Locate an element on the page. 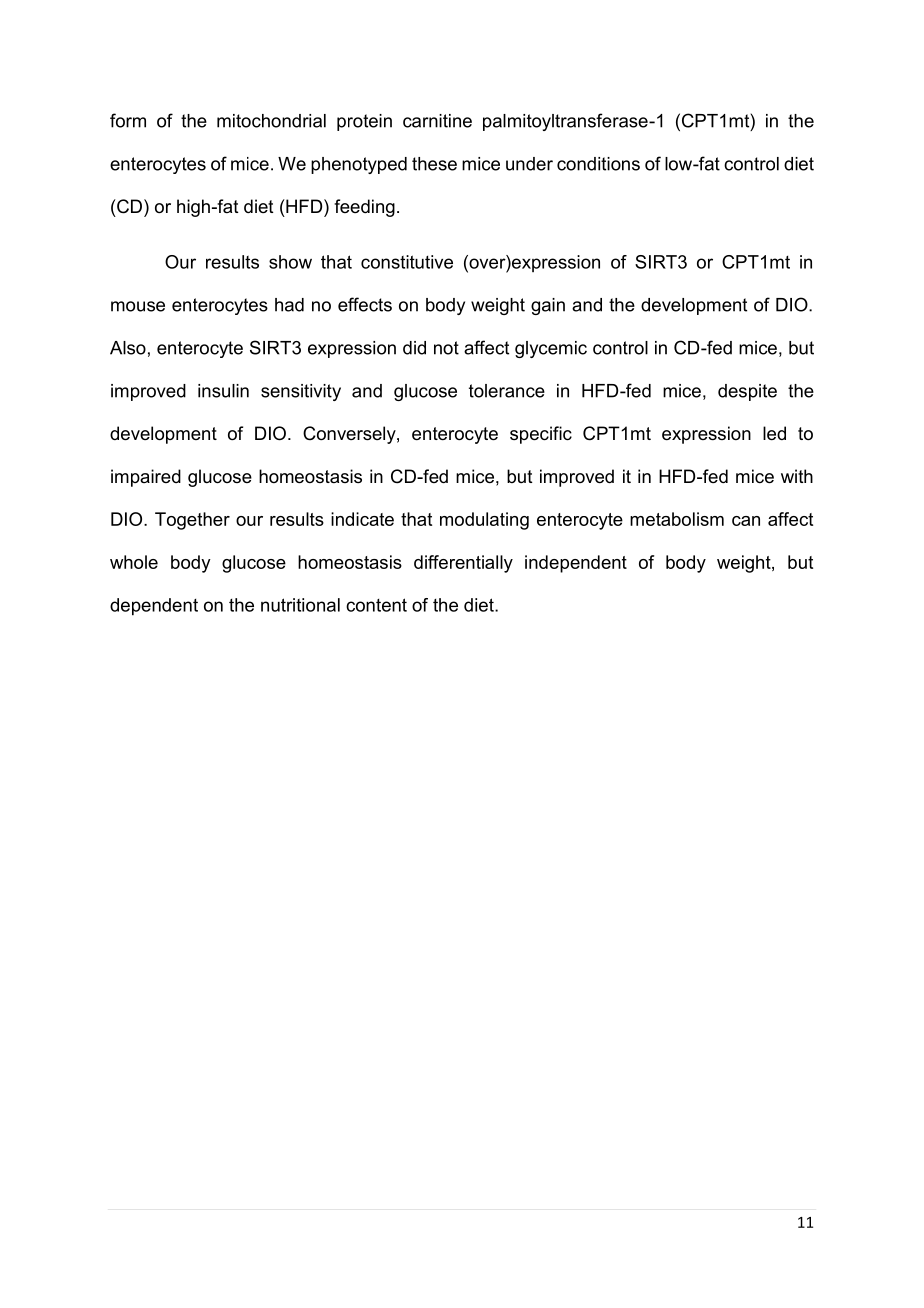  carnitine is located at coordinates (437, 121).
